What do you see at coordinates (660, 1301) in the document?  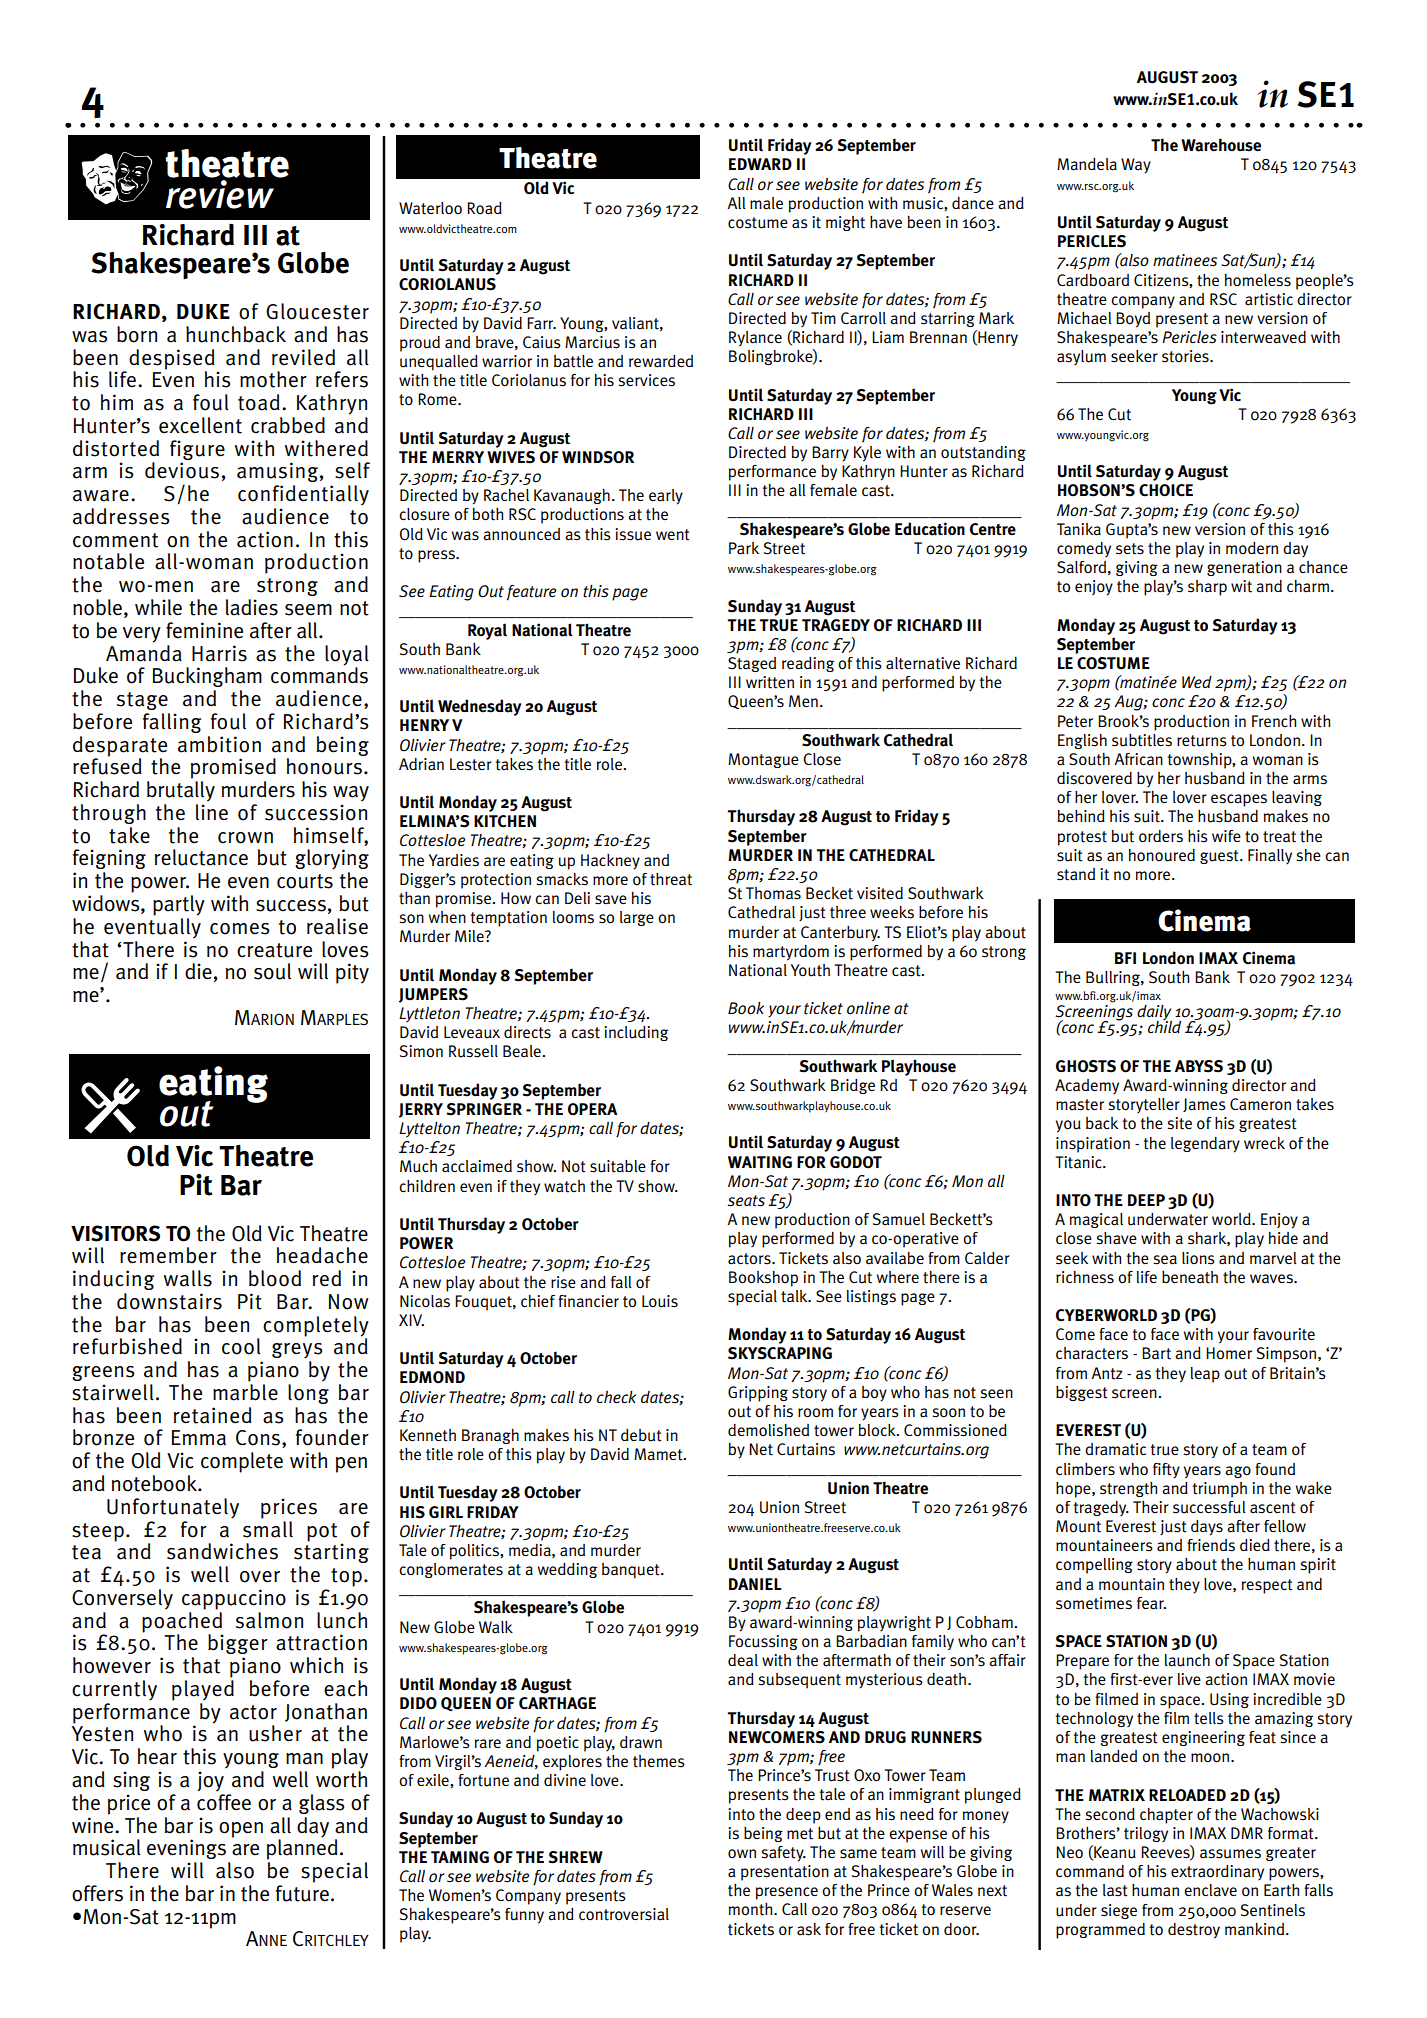 I see `Louis` at bounding box center [660, 1301].
